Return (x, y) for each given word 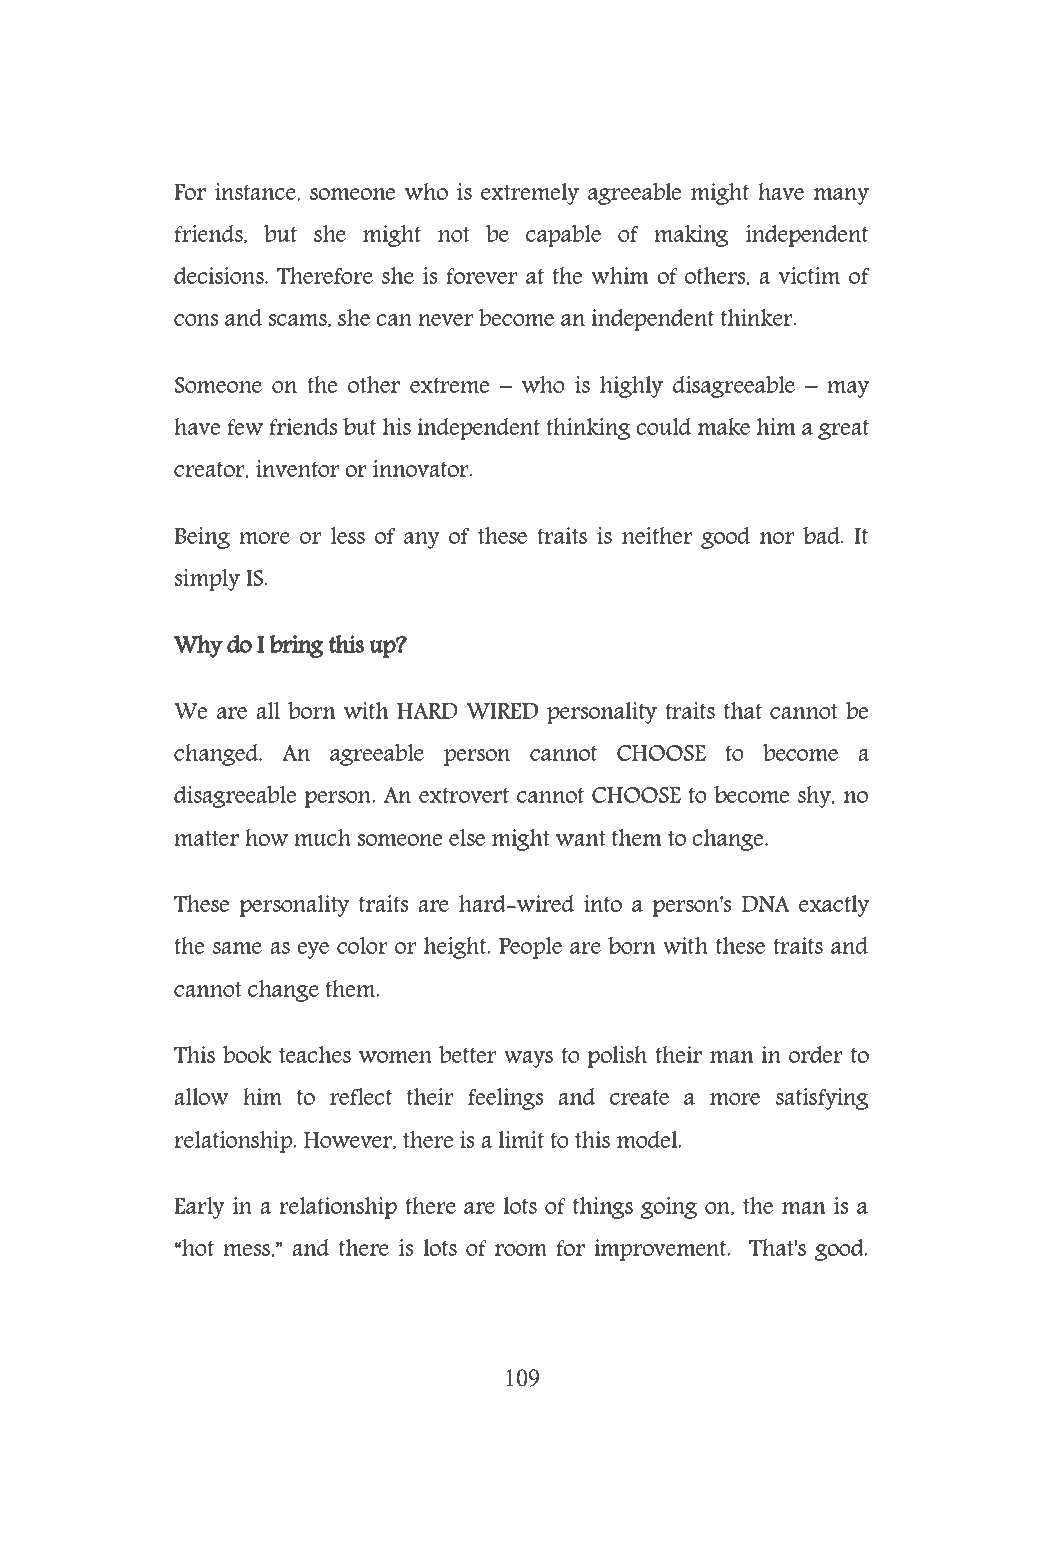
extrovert (464, 795)
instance (256, 192)
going (669, 1208)
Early (199, 1208)
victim (809, 275)
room (521, 1250)
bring (296, 646)
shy (816, 797)
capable (563, 236)
